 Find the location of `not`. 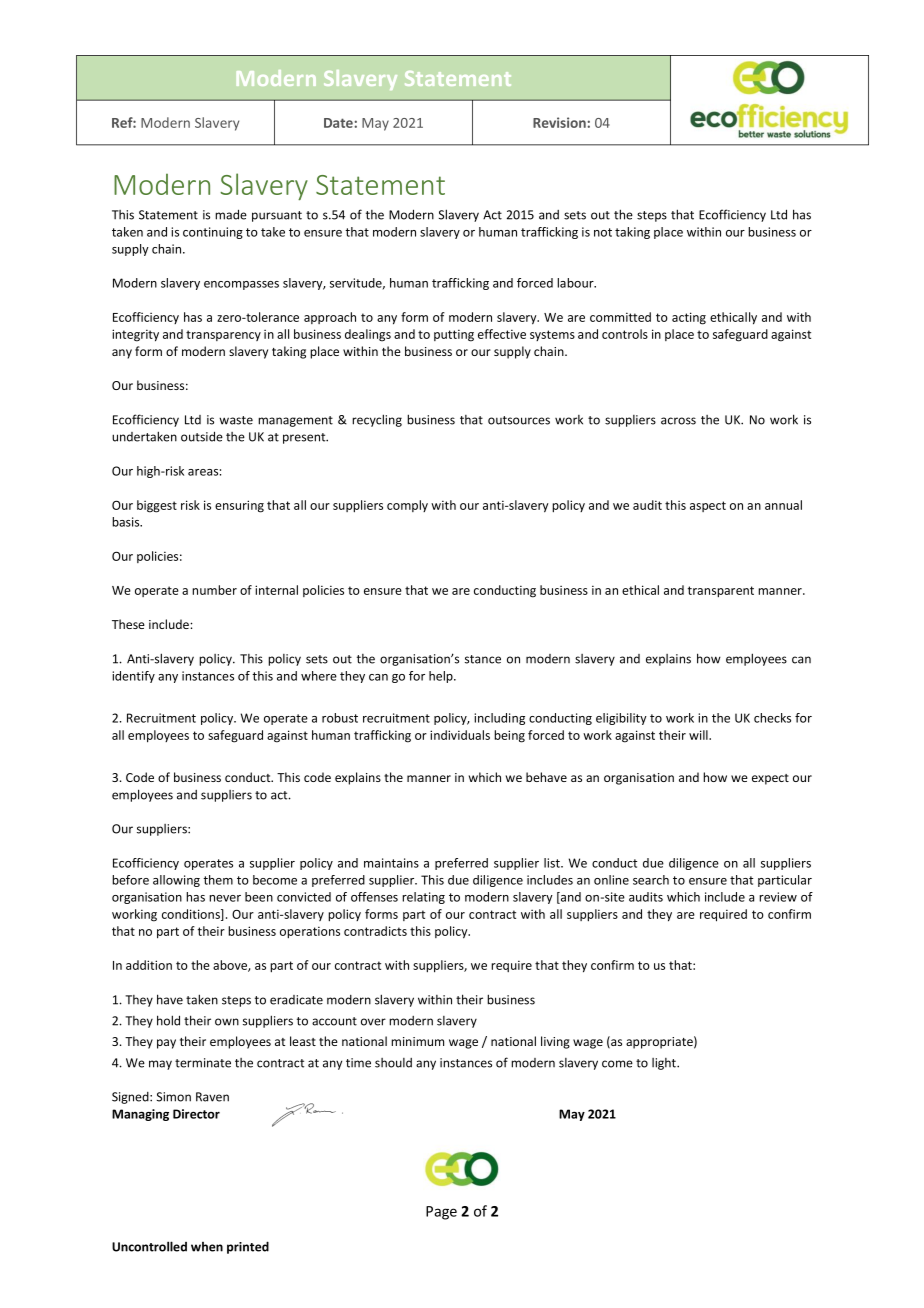

not is located at coordinates (603, 232).
